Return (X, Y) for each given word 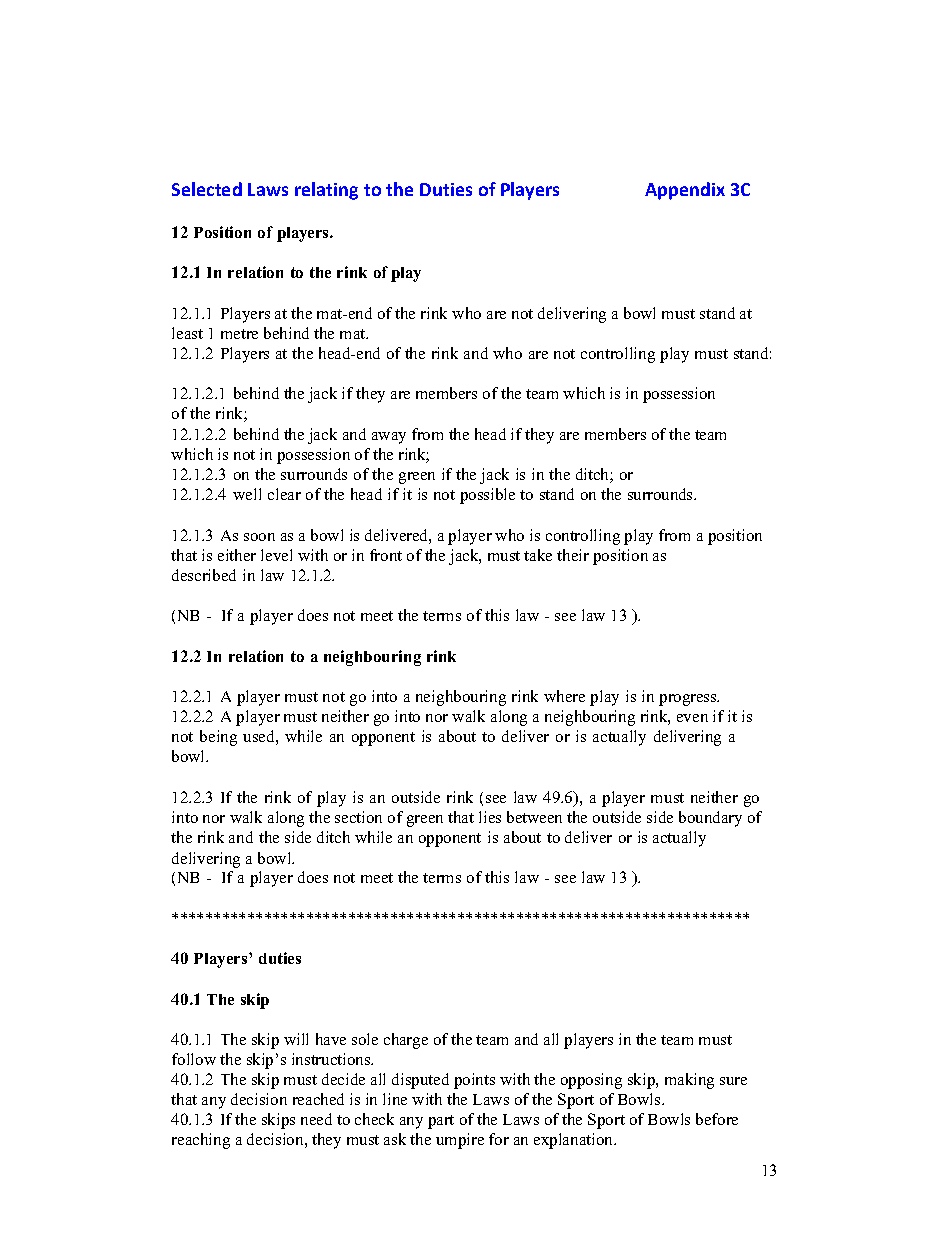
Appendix (685, 191)
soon (259, 537)
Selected (207, 189)
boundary (710, 819)
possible (487, 496)
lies (490, 817)
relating (326, 191)
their (573, 555)
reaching (201, 1141)
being (218, 738)
